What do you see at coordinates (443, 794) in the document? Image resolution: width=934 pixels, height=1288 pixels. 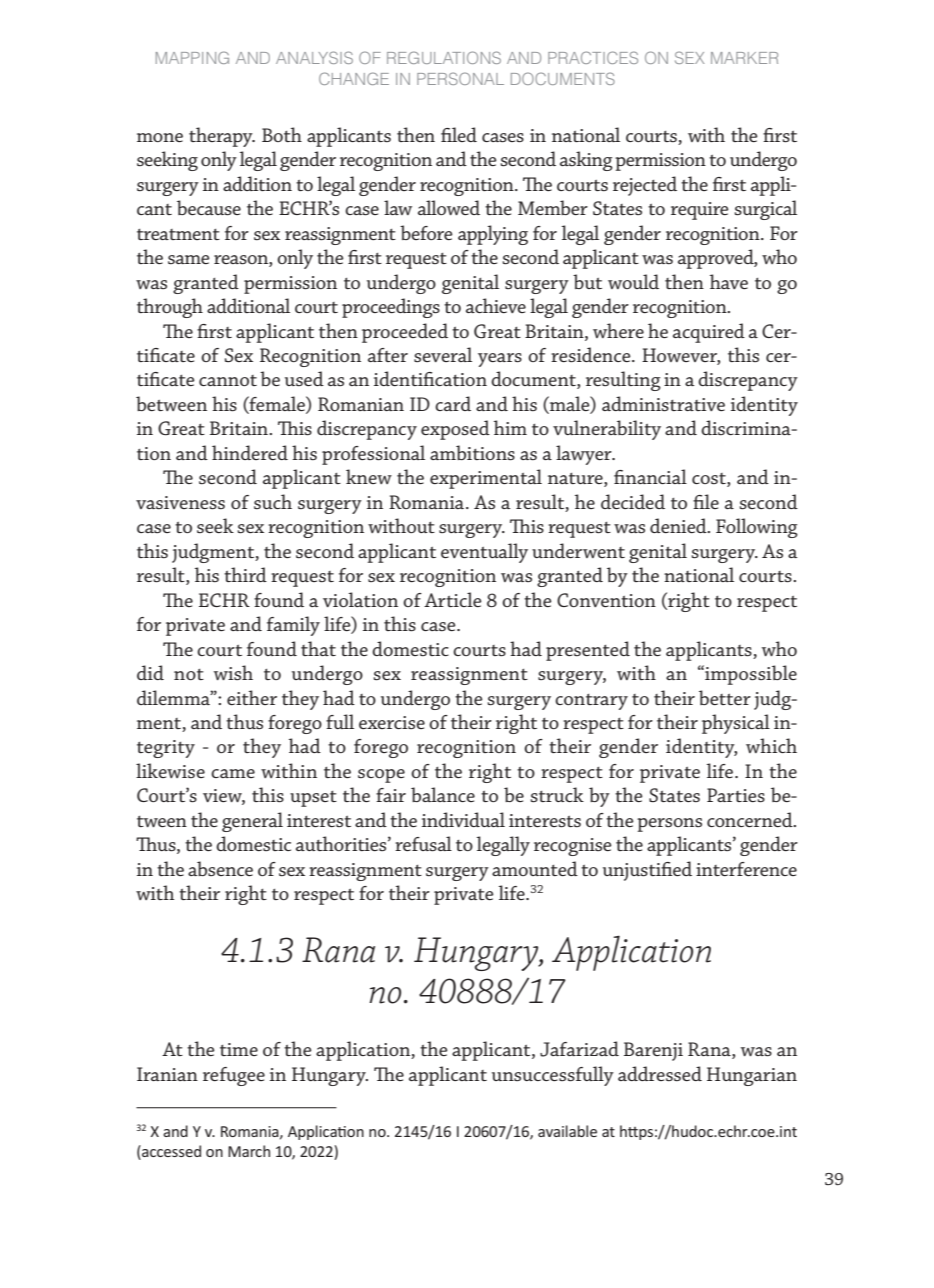 I see `balance` at bounding box center [443, 794].
